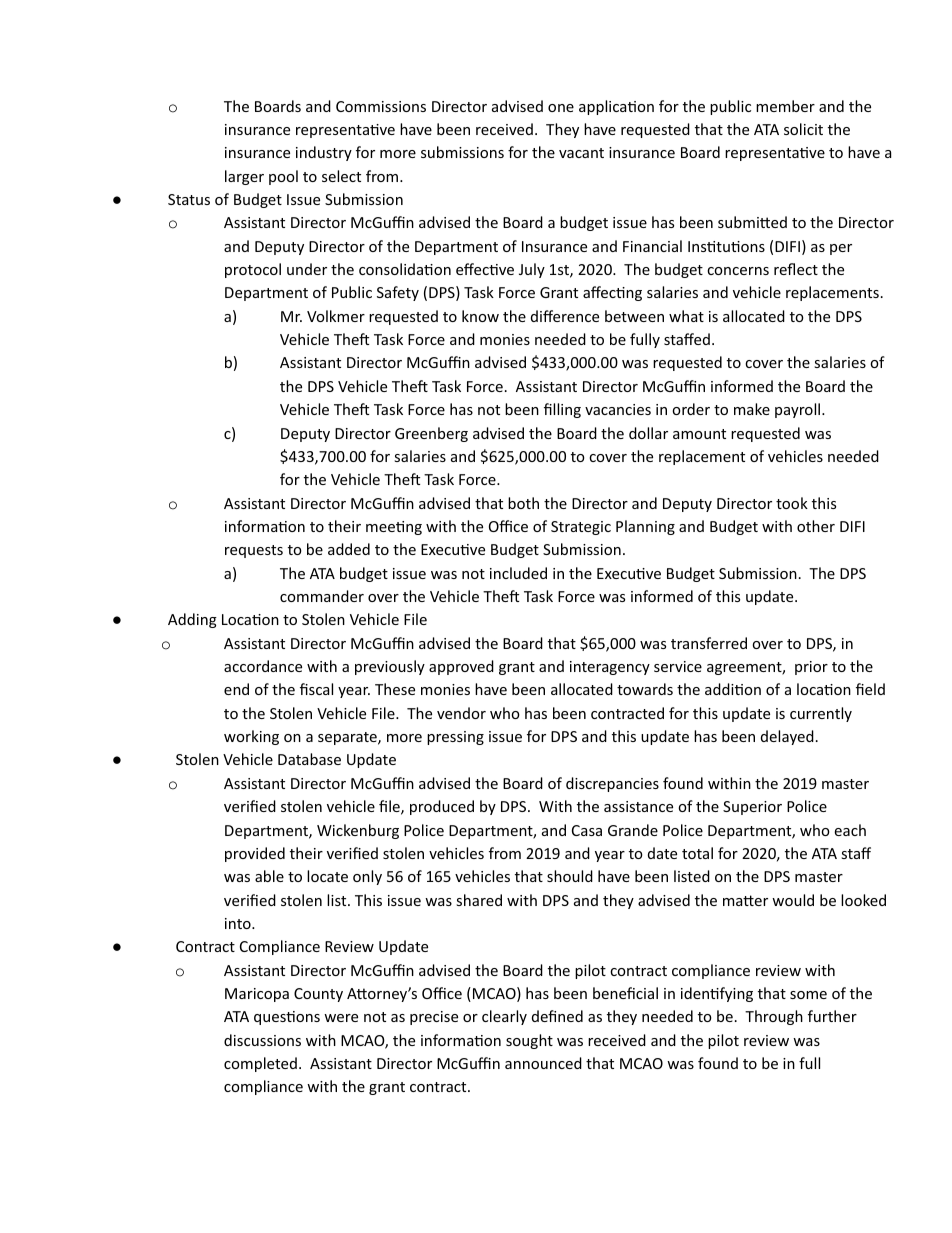  I want to click on other, so click(816, 526).
